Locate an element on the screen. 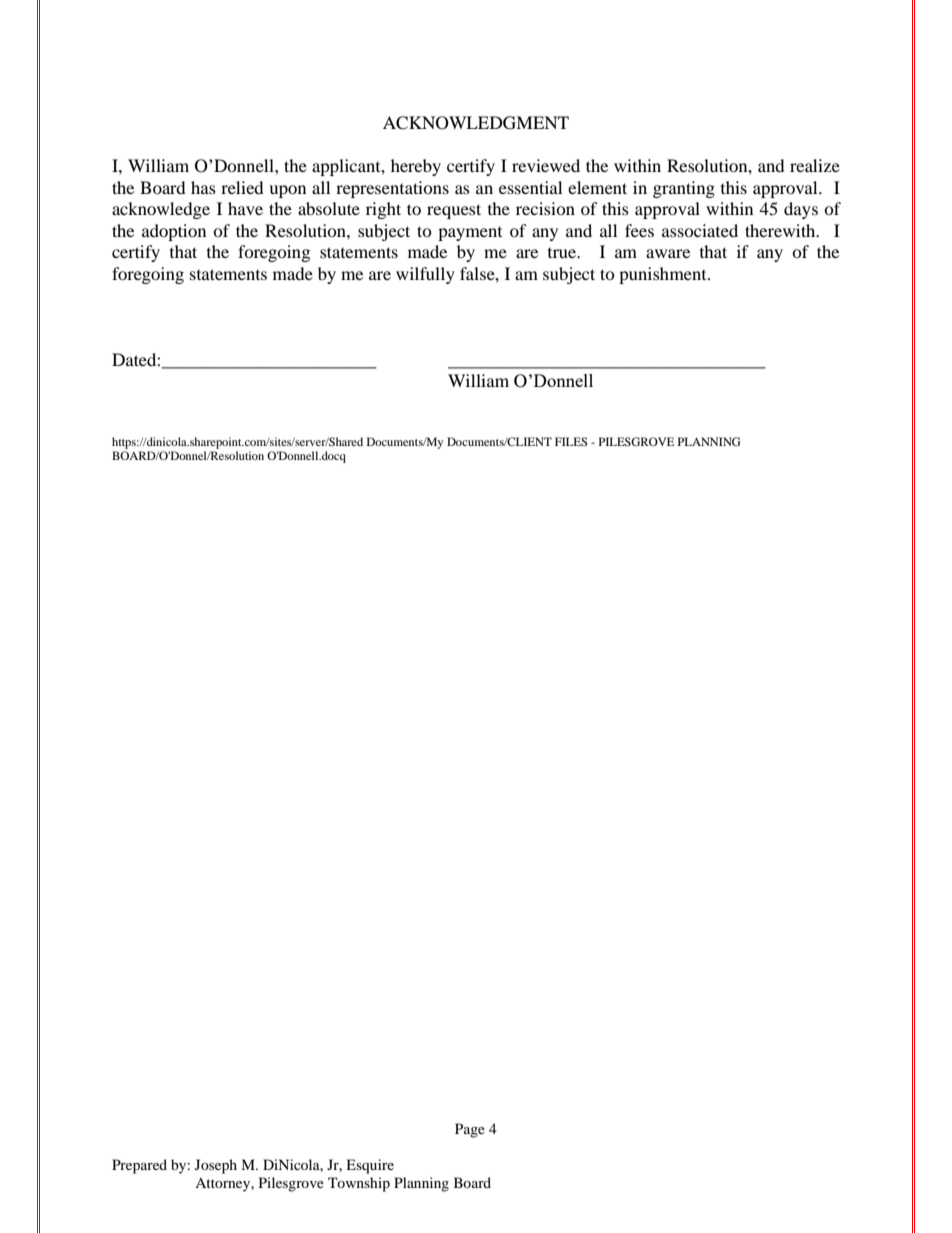 This screenshot has height=1233, width=952. wilfully is located at coordinates (425, 275).
